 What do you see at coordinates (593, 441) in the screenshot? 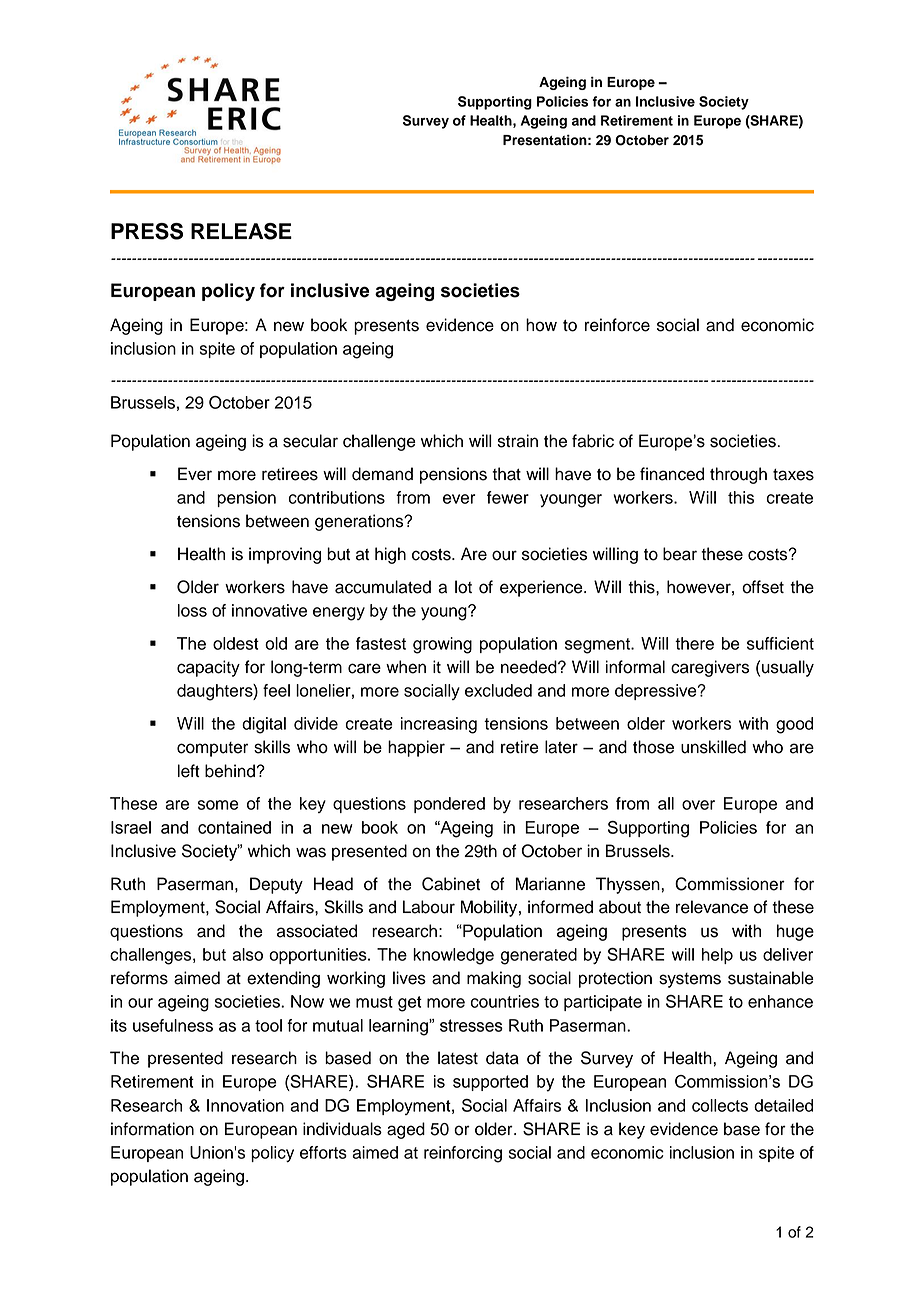
I see `fabric` at bounding box center [593, 441].
